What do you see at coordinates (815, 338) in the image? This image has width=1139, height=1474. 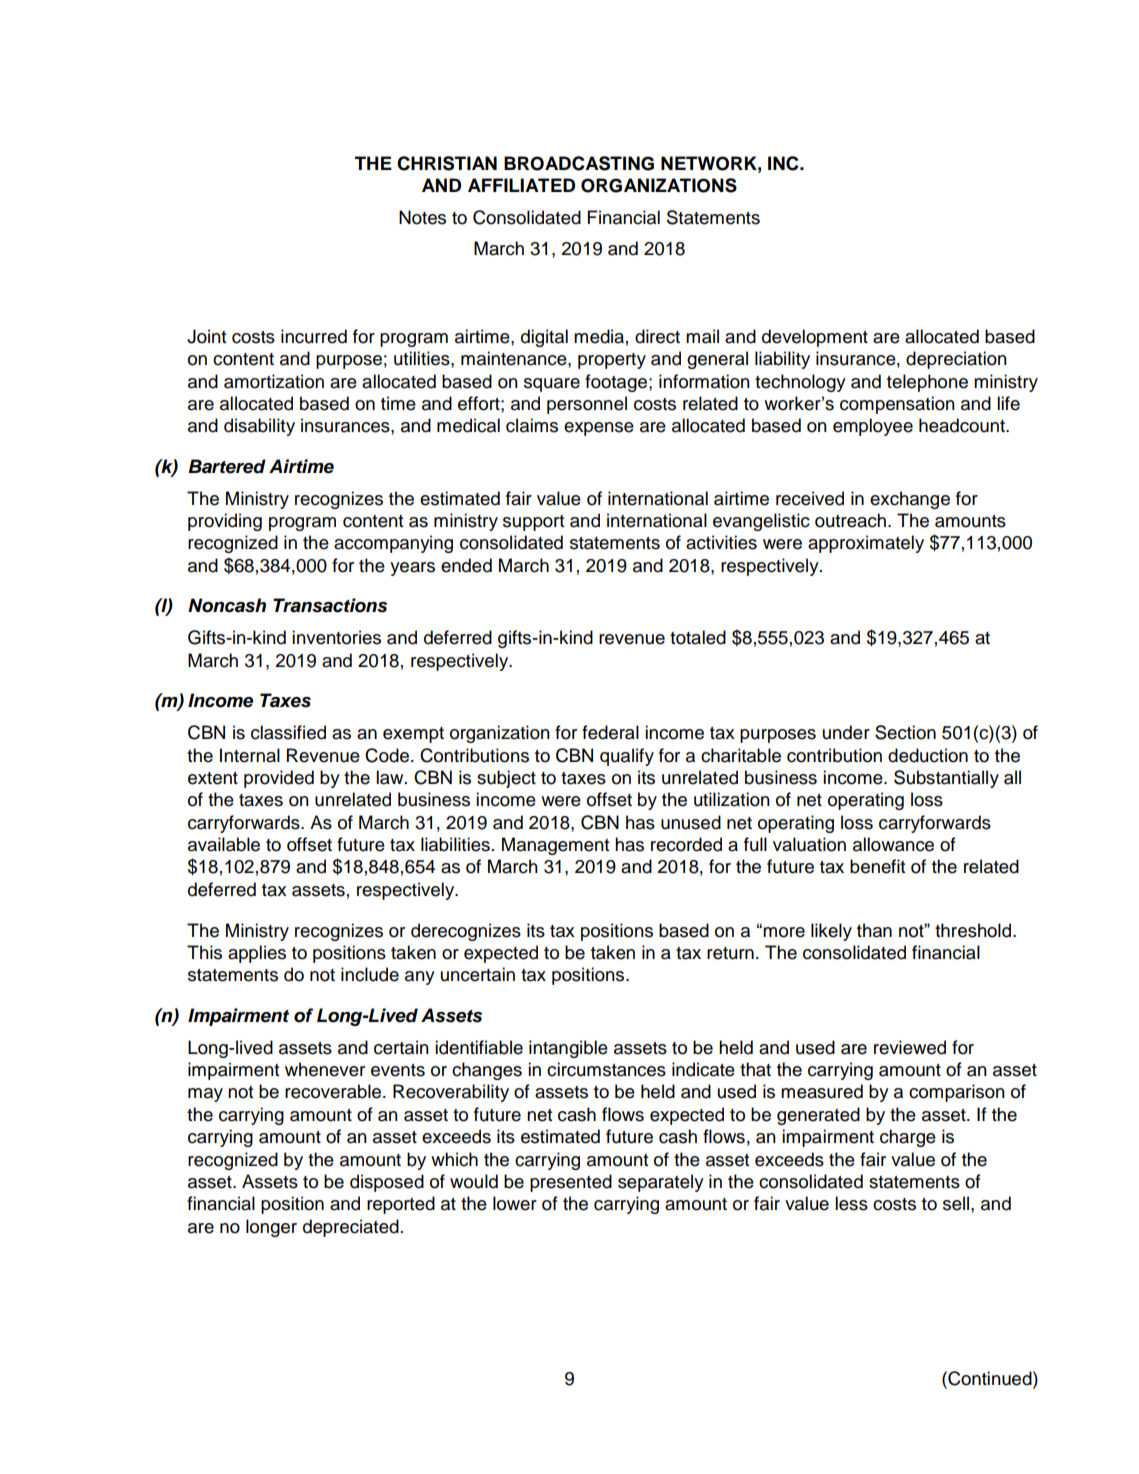 I see `development` at bounding box center [815, 338].
